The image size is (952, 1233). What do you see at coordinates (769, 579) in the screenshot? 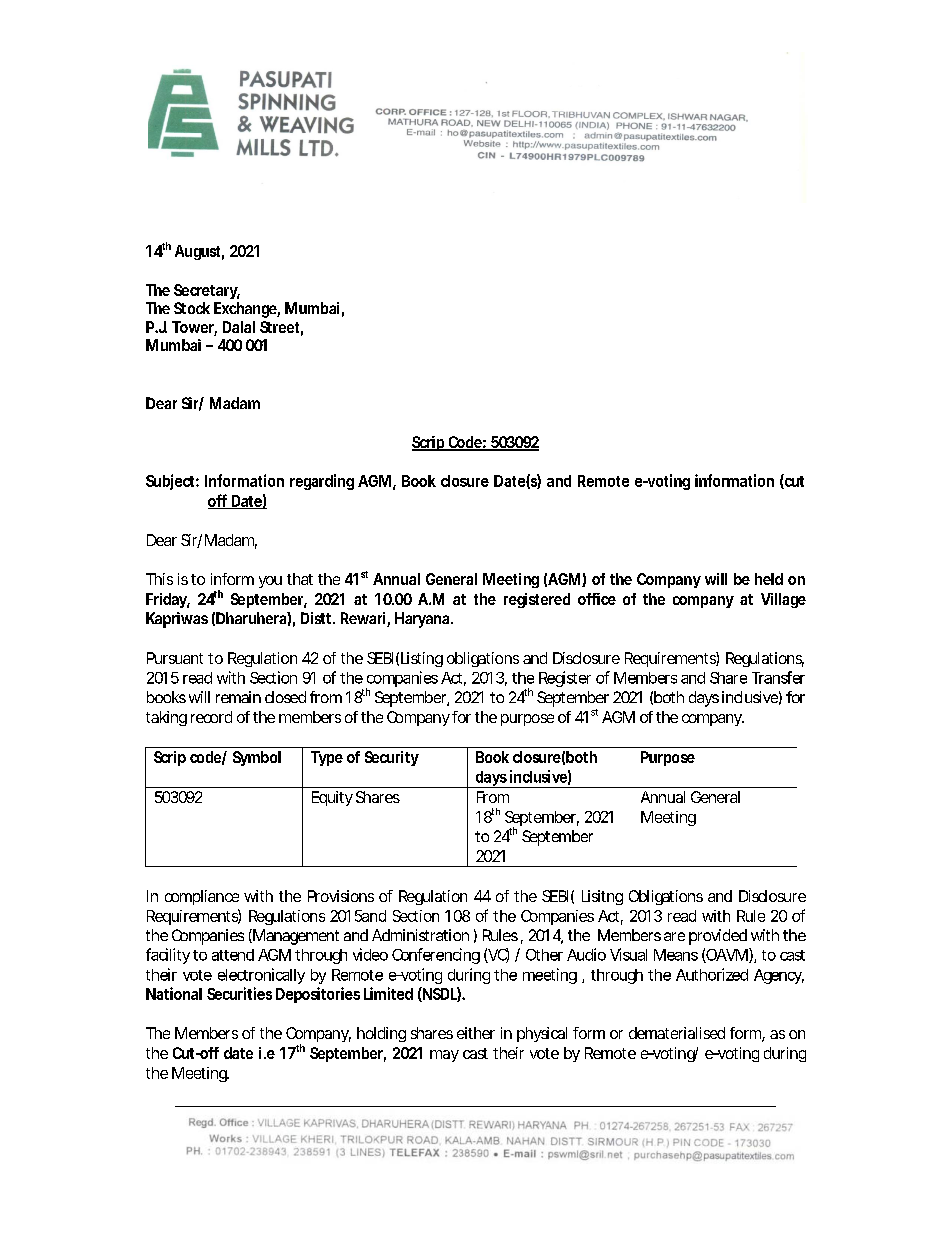
I see `held` at bounding box center [769, 579].
